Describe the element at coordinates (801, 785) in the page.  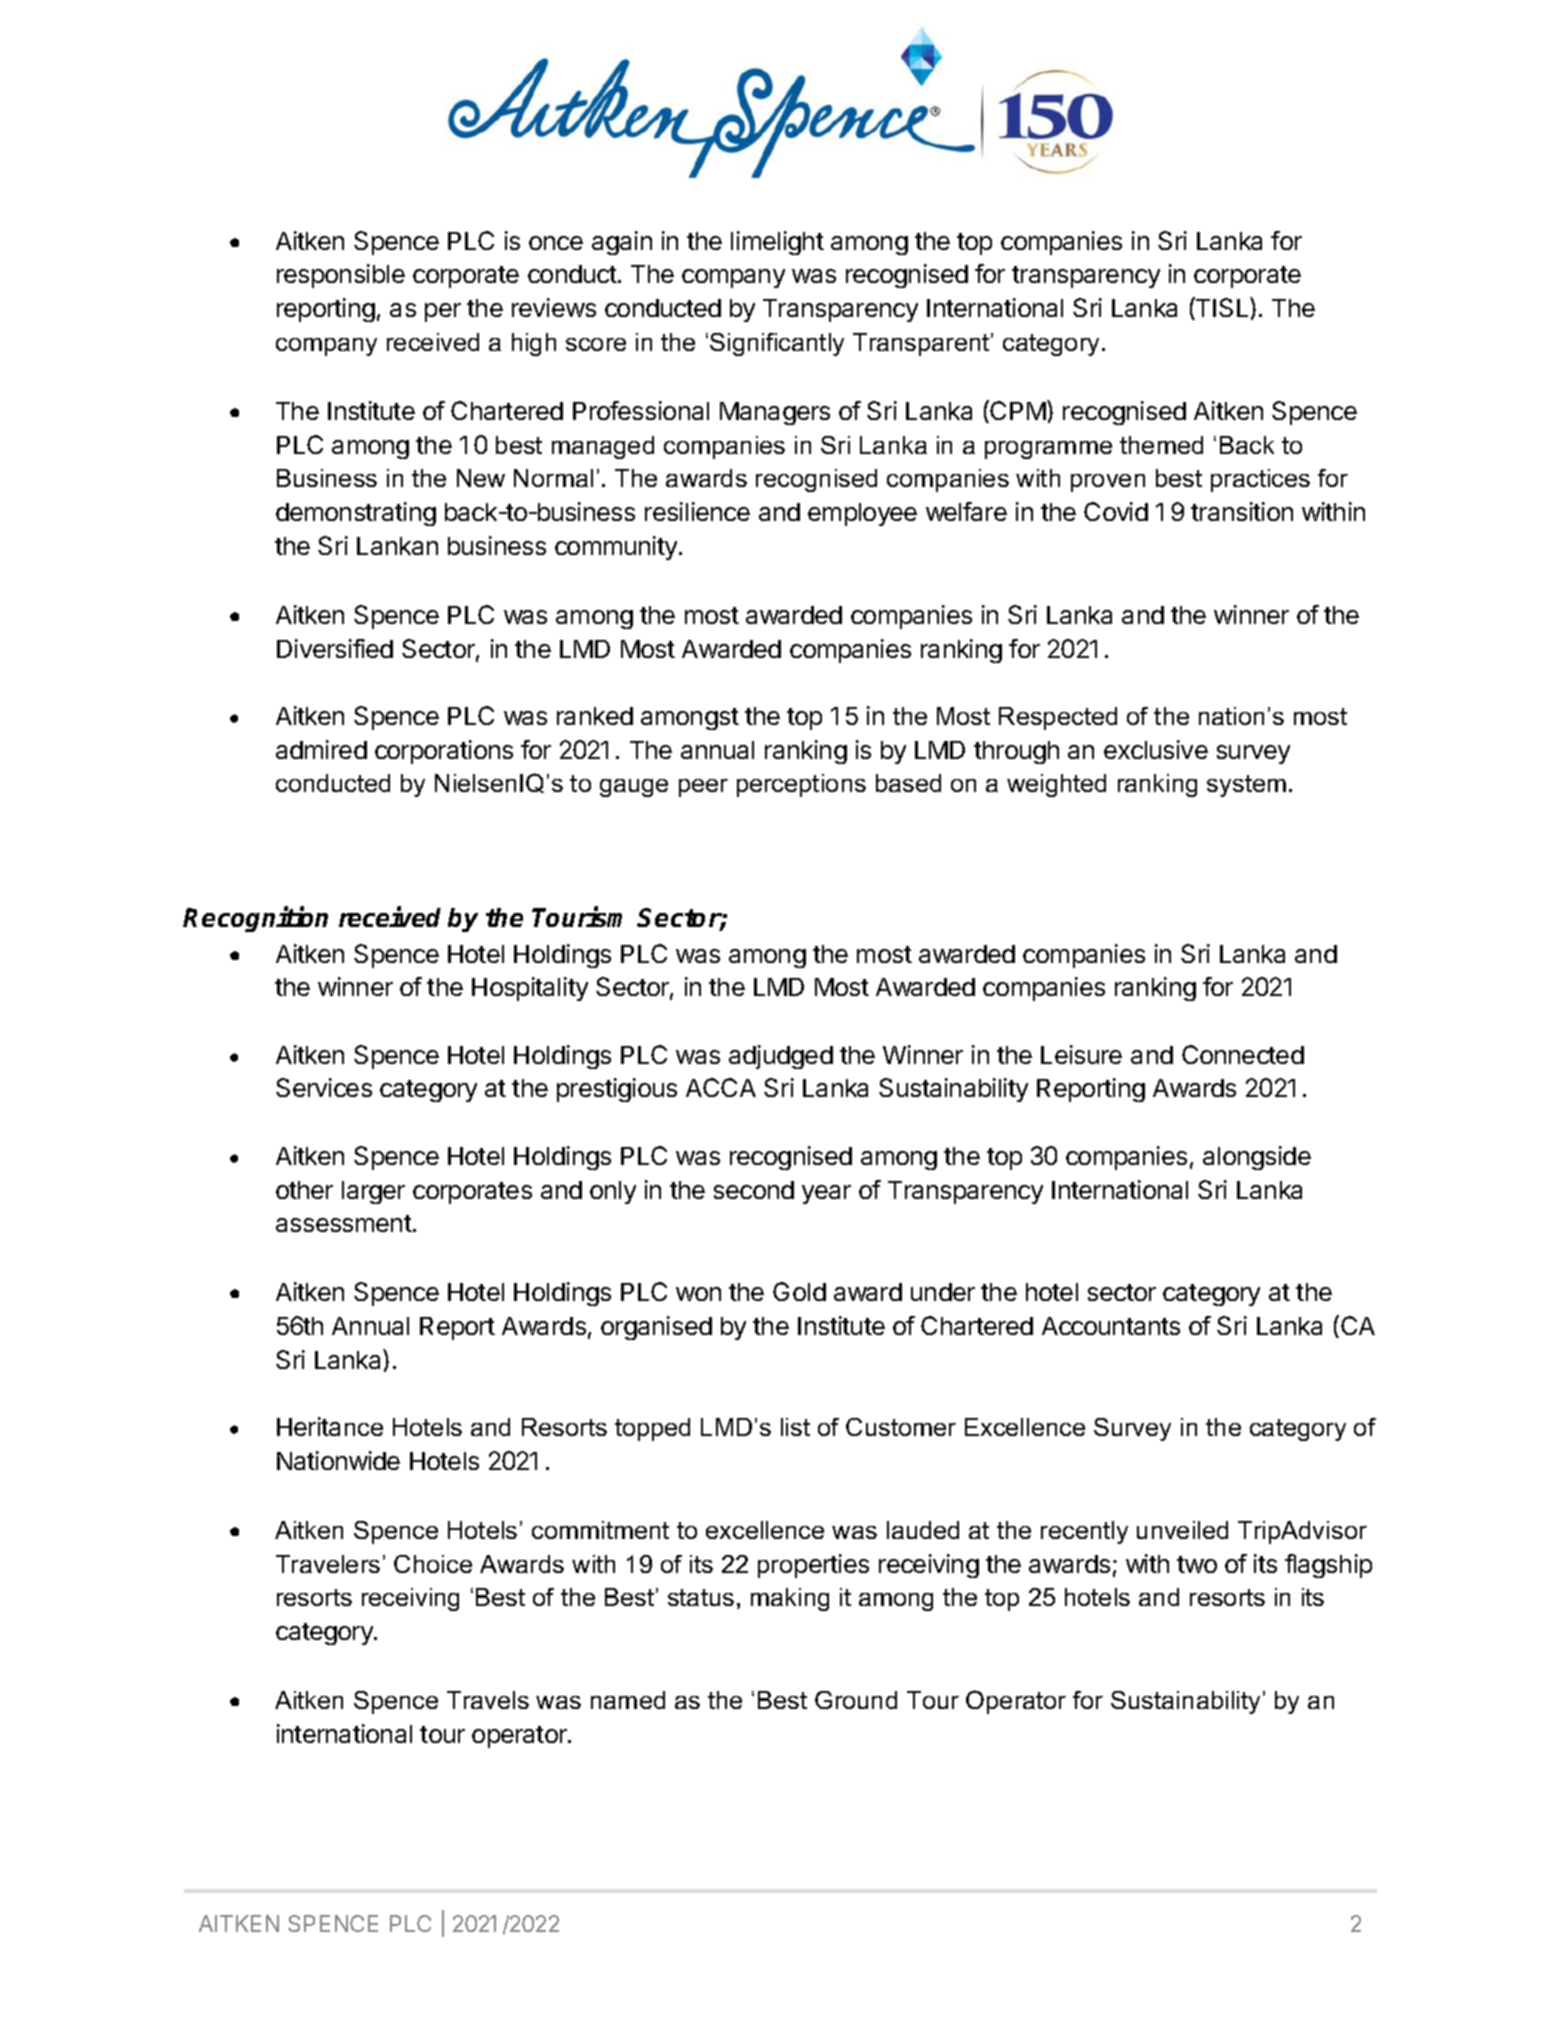
I see `perceptions` at that location.
